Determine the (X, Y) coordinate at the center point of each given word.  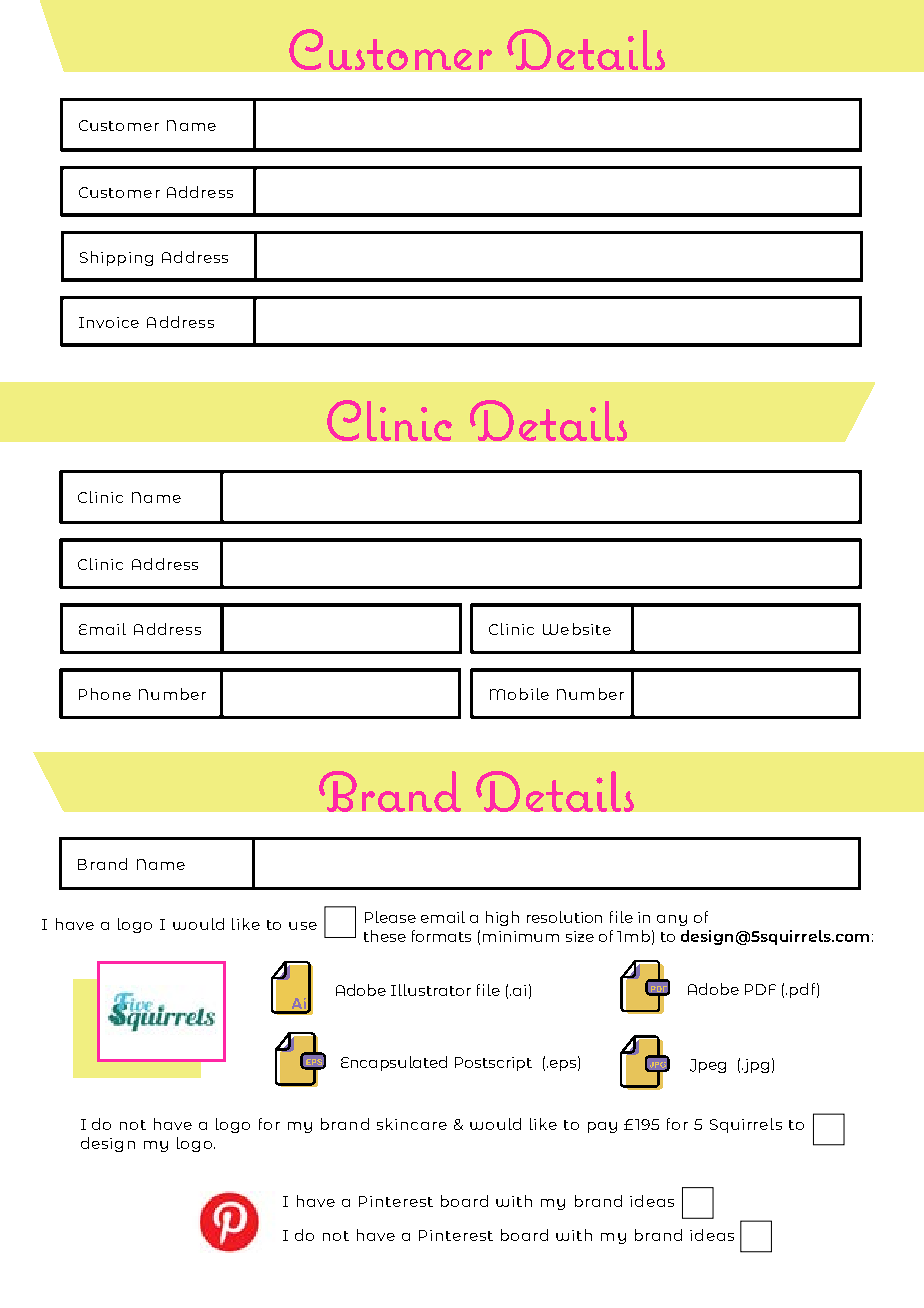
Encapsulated (394, 1063)
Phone (105, 694)
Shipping (116, 258)
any (672, 920)
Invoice (109, 322)
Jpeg (708, 1066)
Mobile (519, 694)
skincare (412, 1124)
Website (577, 629)
